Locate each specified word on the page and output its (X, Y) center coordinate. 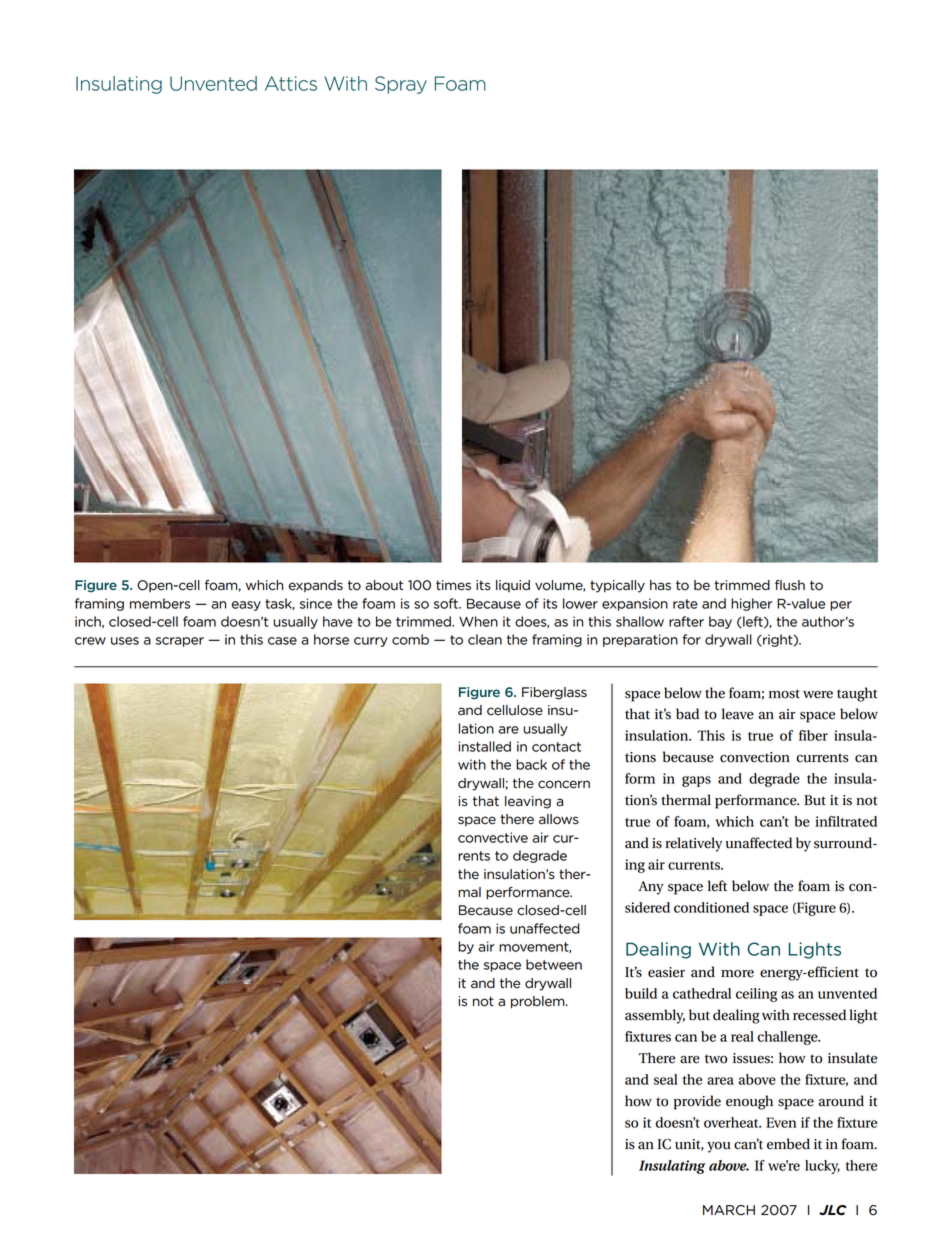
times (453, 585)
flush (790, 585)
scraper (180, 642)
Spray (401, 85)
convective (493, 837)
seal (666, 1079)
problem (539, 1002)
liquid (513, 586)
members (160, 603)
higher (751, 604)
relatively (693, 844)
